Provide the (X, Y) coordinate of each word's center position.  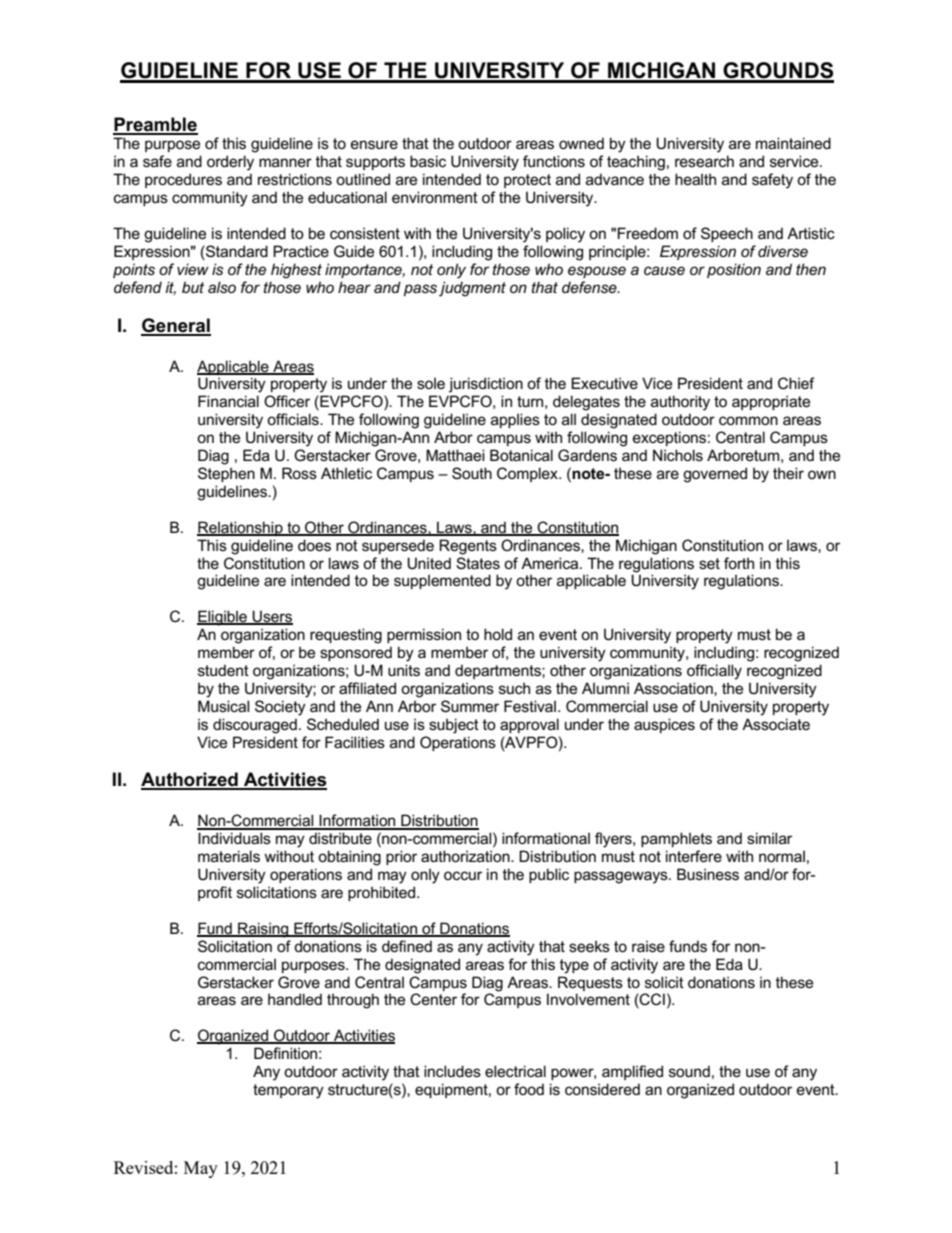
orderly (230, 163)
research (704, 161)
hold (498, 634)
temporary (288, 1091)
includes (452, 1071)
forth (739, 563)
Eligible (223, 618)
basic (428, 161)
